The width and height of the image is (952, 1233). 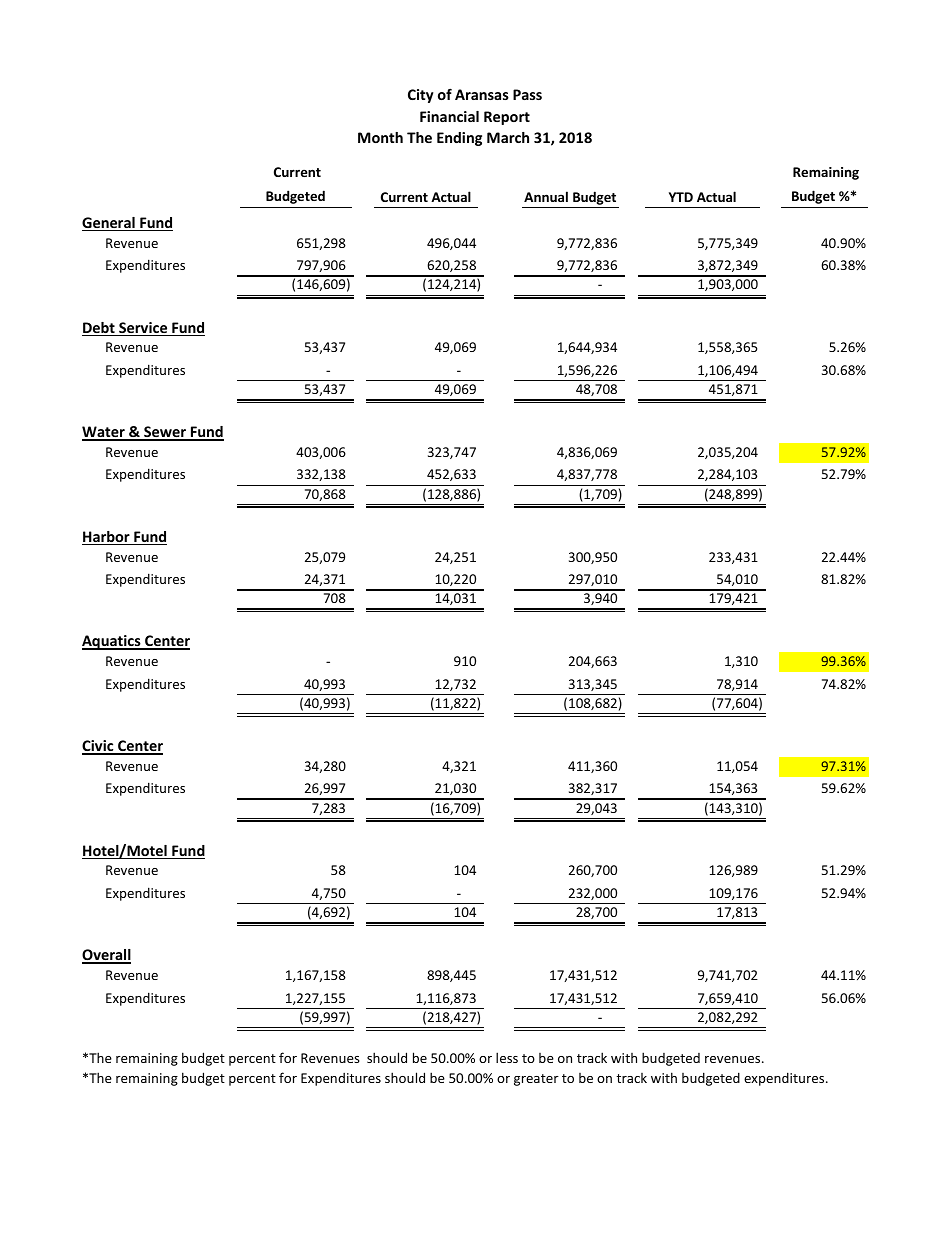 What do you see at coordinates (109, 224) in the image?
I see `General` at bounding box center [109, 224].
